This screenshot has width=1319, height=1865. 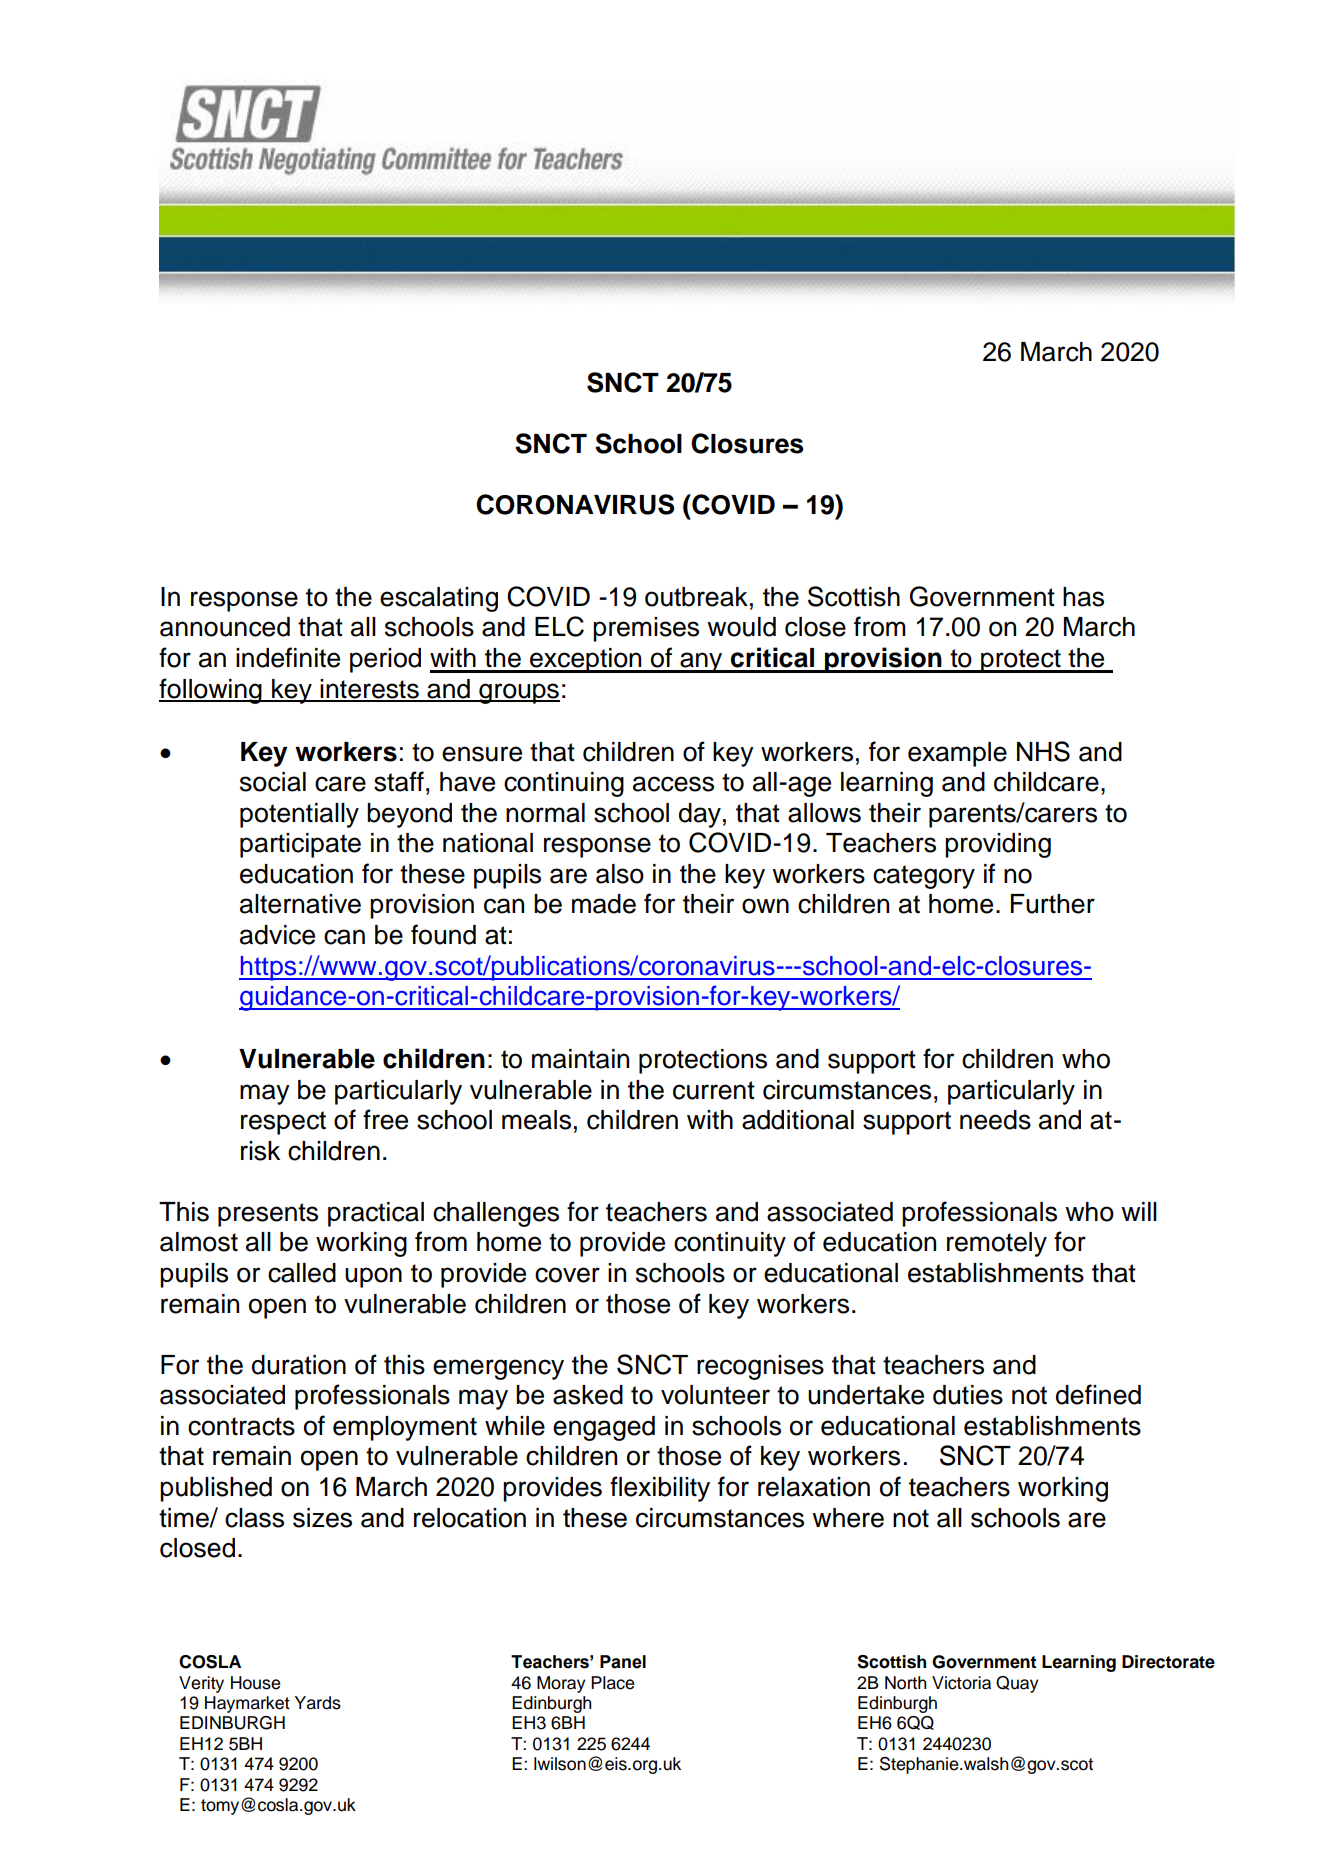 I want to click on has, so click(x=1083, y=597).
